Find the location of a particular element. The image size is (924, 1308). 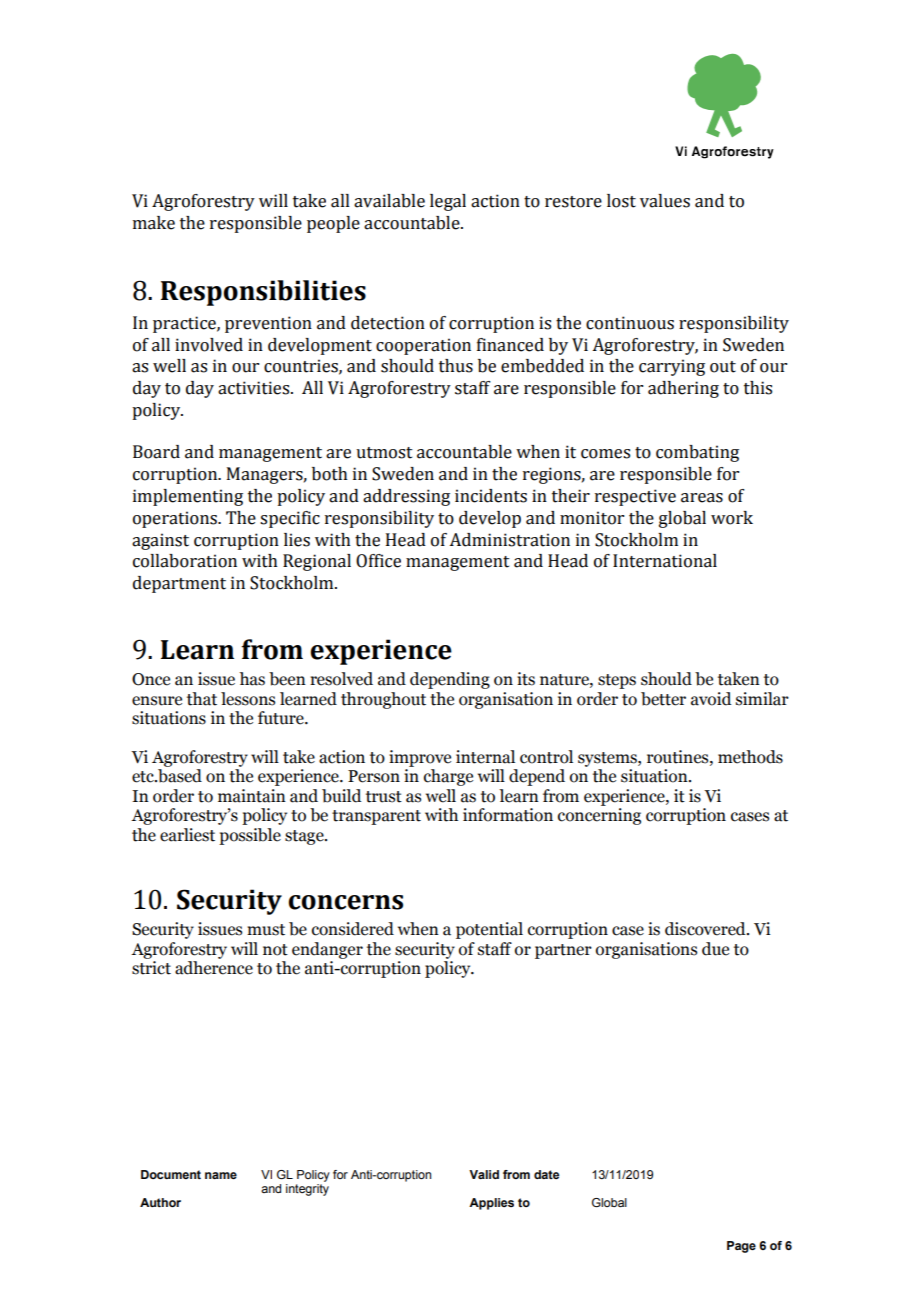

collaboration is located at coordinates (185, 561).
